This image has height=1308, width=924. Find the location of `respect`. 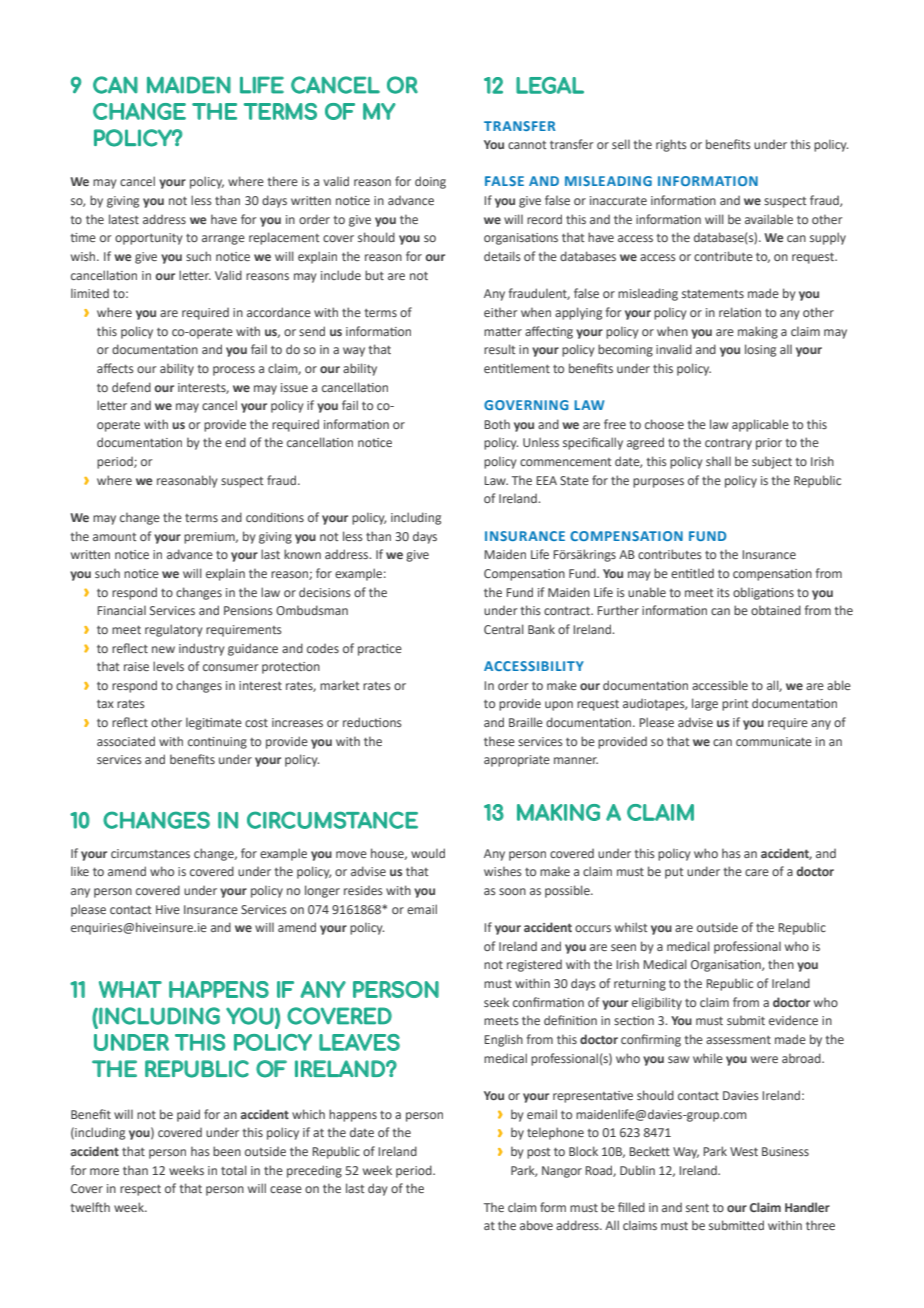

respect is located at coordinates (140, 1190).
